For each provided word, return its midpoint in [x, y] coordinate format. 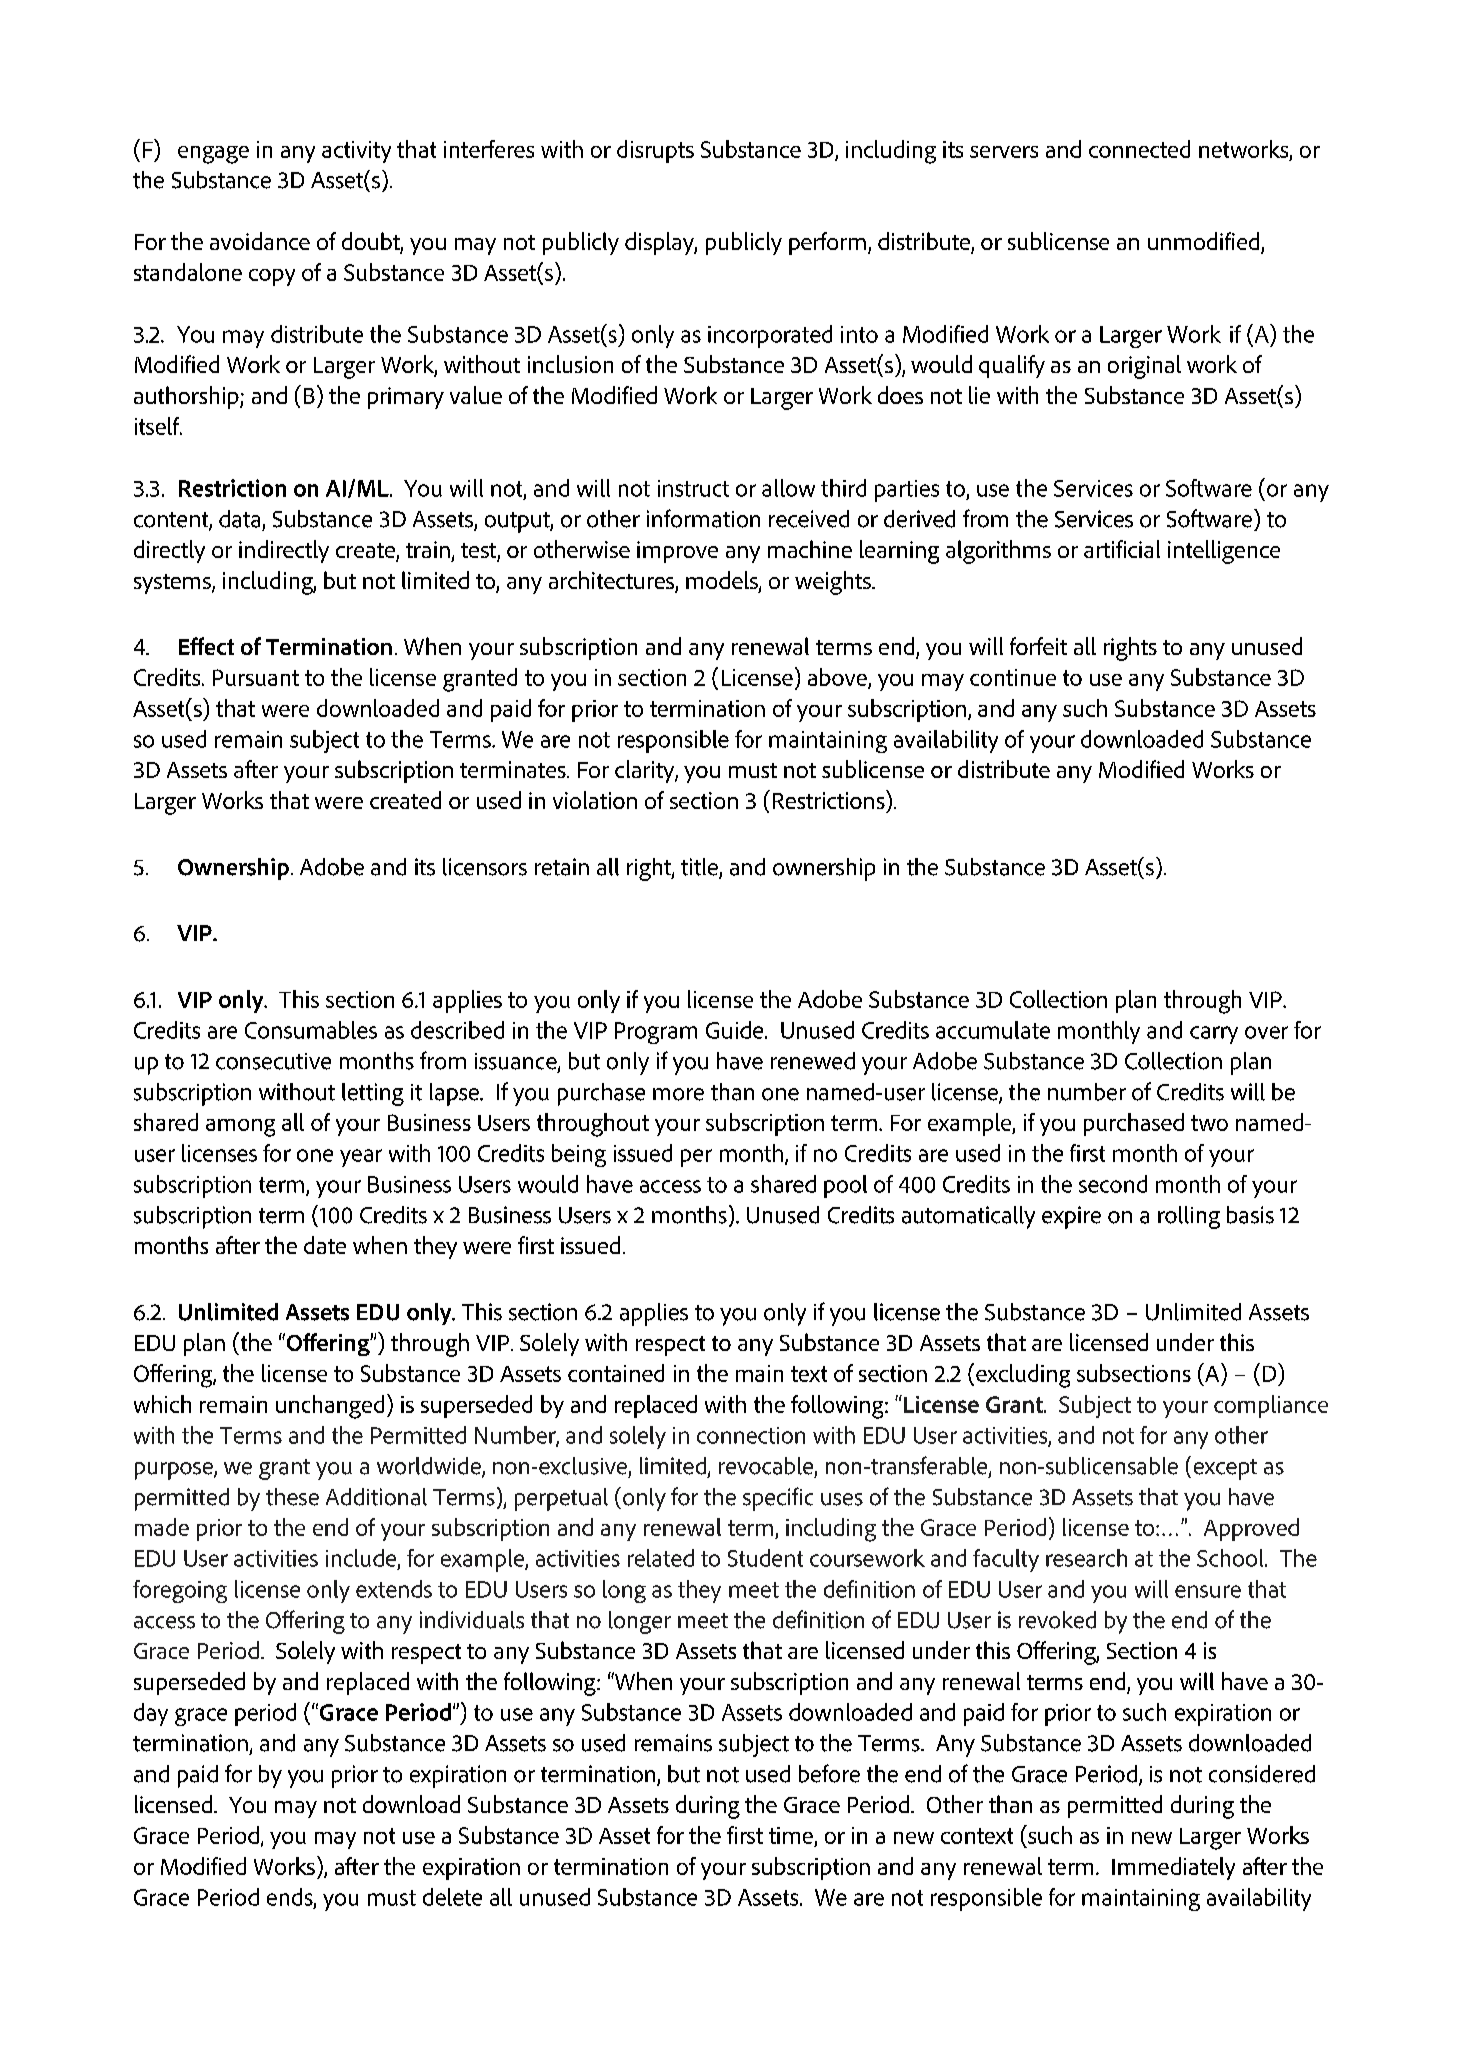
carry [1214, 1035]
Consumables [311, 1030]
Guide [736, 1030]
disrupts [655, 151]
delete [452, 1897]
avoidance [260, 241]
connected [1139, 149]
